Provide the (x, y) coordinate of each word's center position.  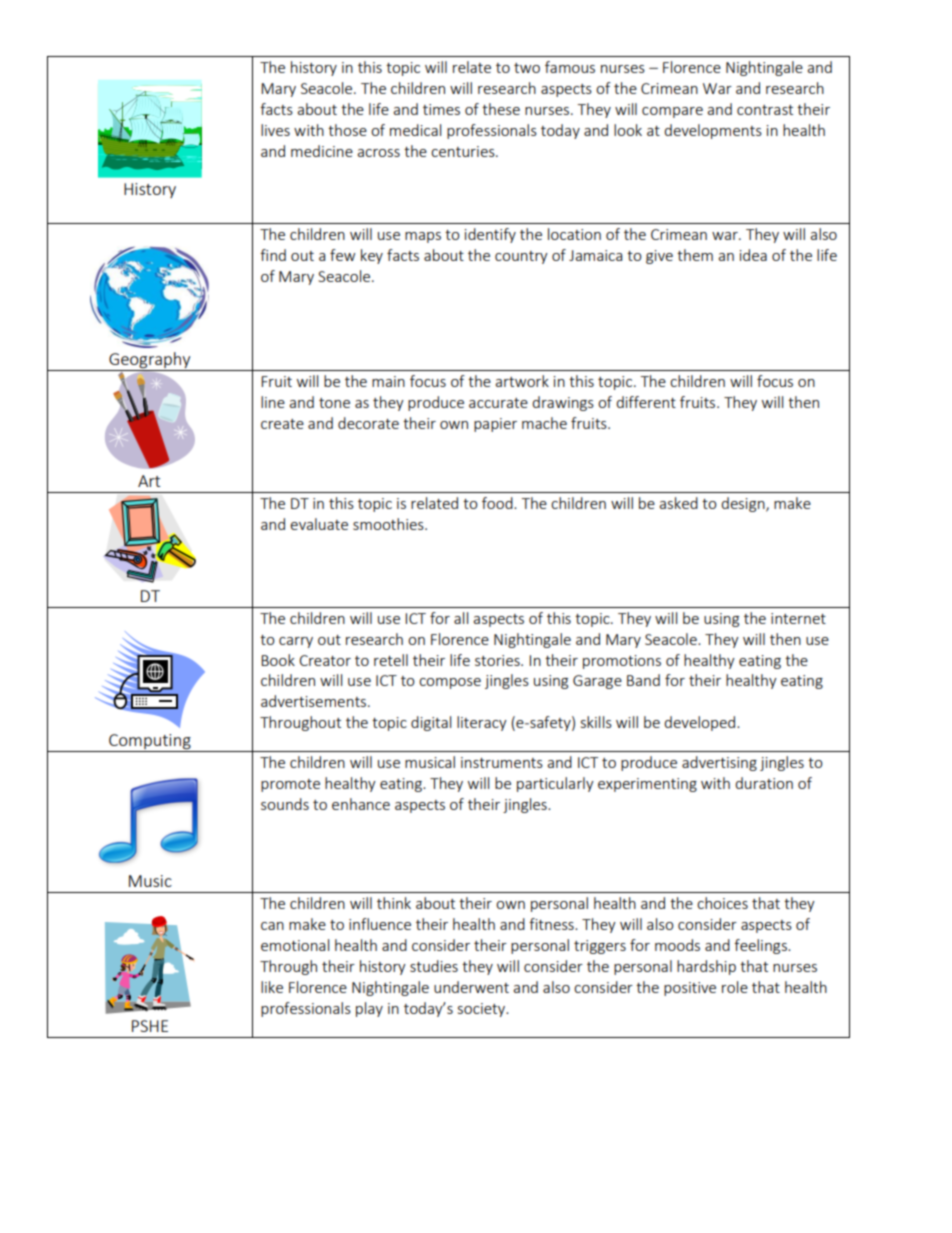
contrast (765, 110)
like (272, 987)
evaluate (319, 524)
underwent (471, 987)
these (501, 109)
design (744, 504)
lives (275, 130)
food (498, 503)
